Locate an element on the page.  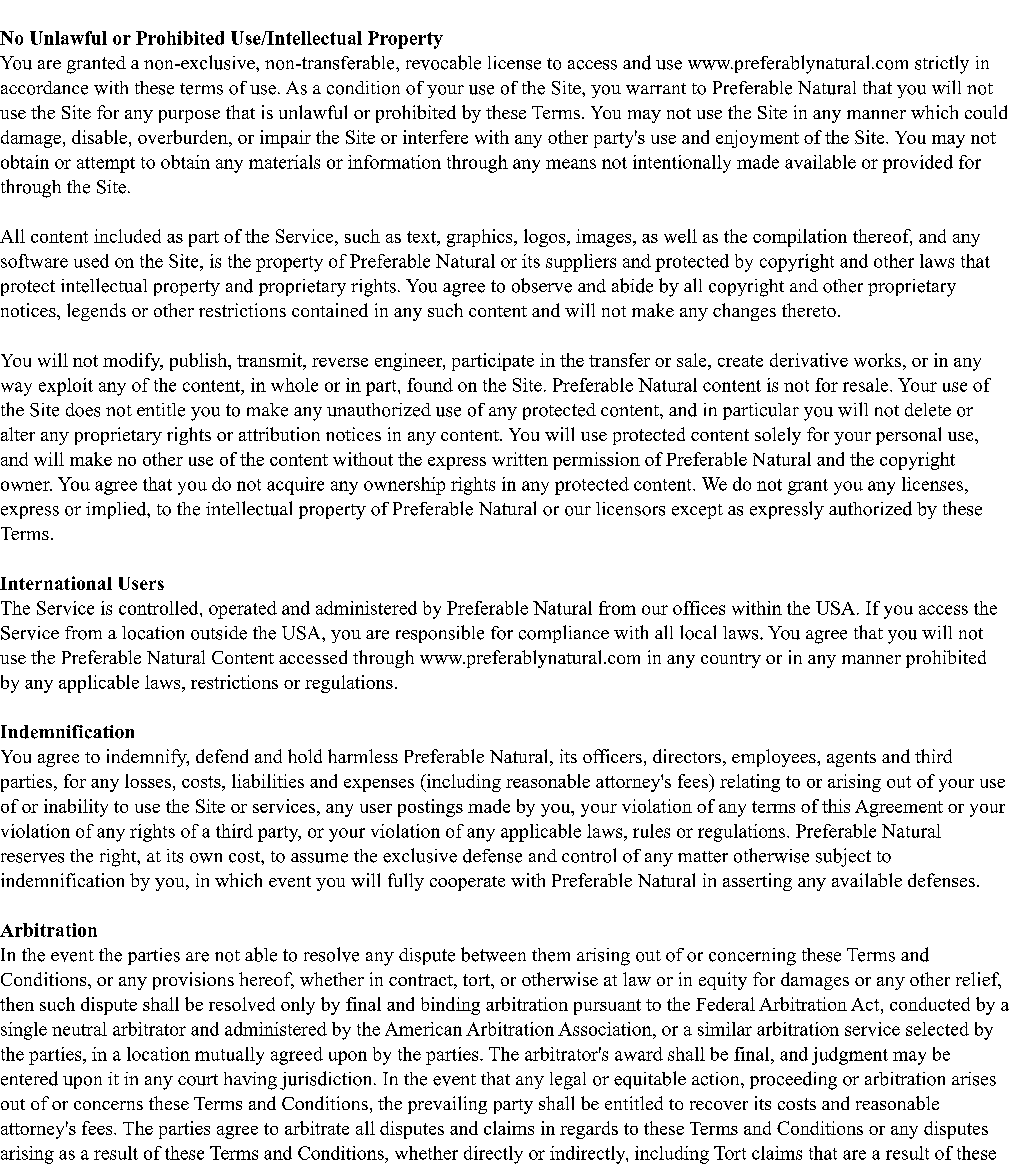
responsible is located at coordinates (440, 634).
